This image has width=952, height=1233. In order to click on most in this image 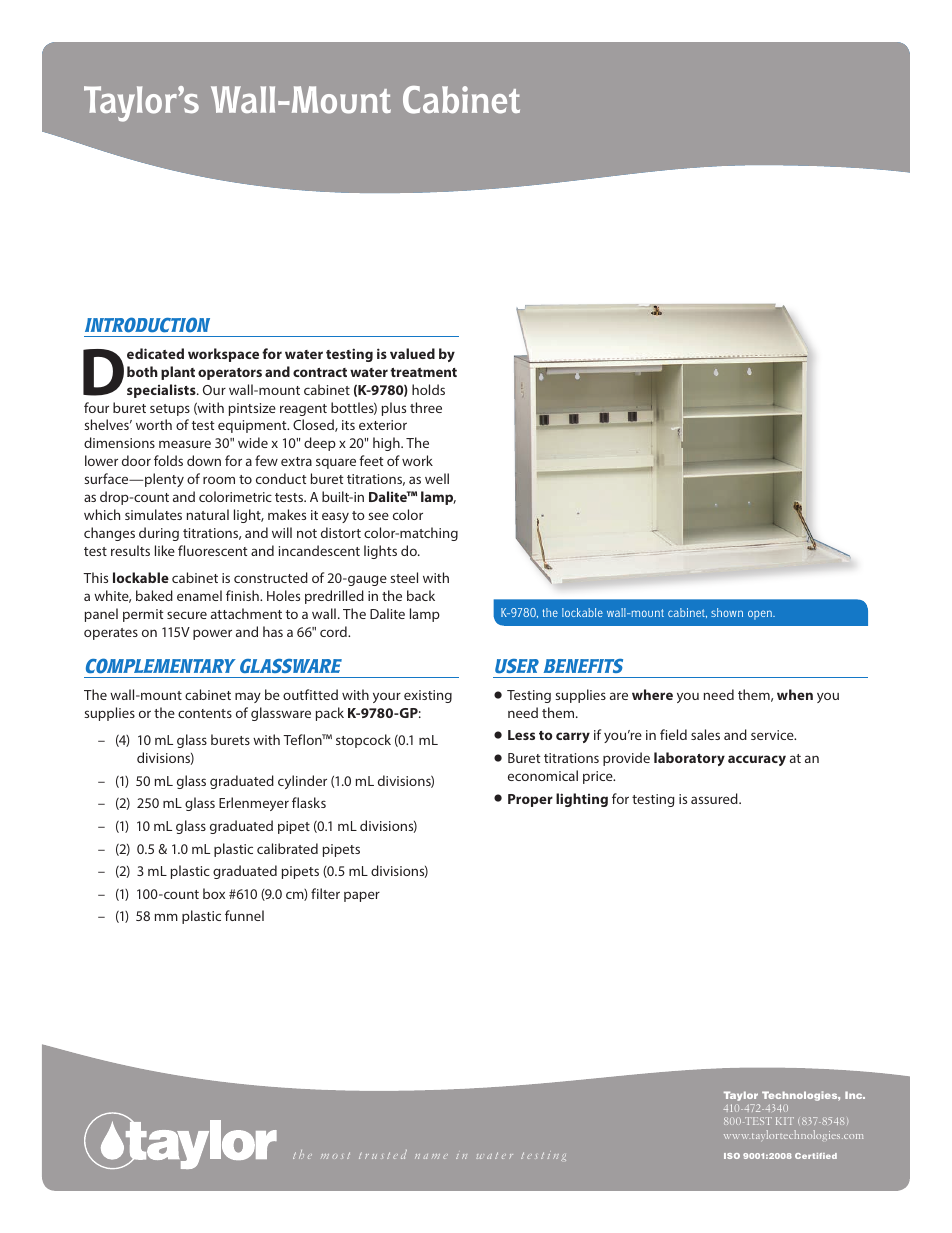, I will do `click(335, 1155)`.
